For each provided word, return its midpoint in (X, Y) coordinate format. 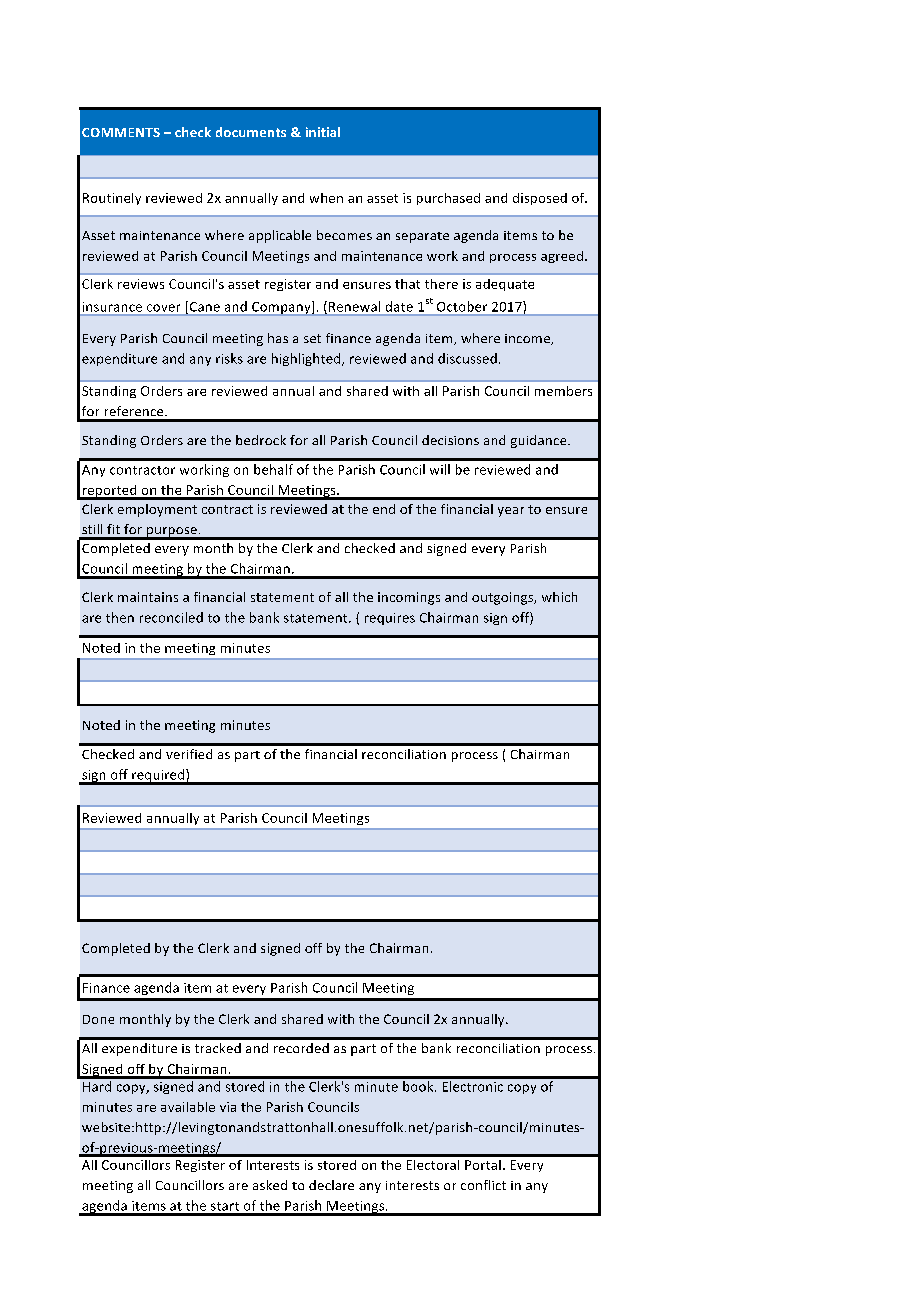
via (228, 1107)
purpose (172, 533)
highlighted (307, 359)
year (511, 512)
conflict (483, 1185)
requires (390, 619)
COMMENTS (121, 132)
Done (98, 1019)
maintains (148, 597)
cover (163, 308)
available (188, 1107)
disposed (540, 199)
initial (323, 132)
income (529, 339)
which (559, 597)
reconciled (171, 617)
